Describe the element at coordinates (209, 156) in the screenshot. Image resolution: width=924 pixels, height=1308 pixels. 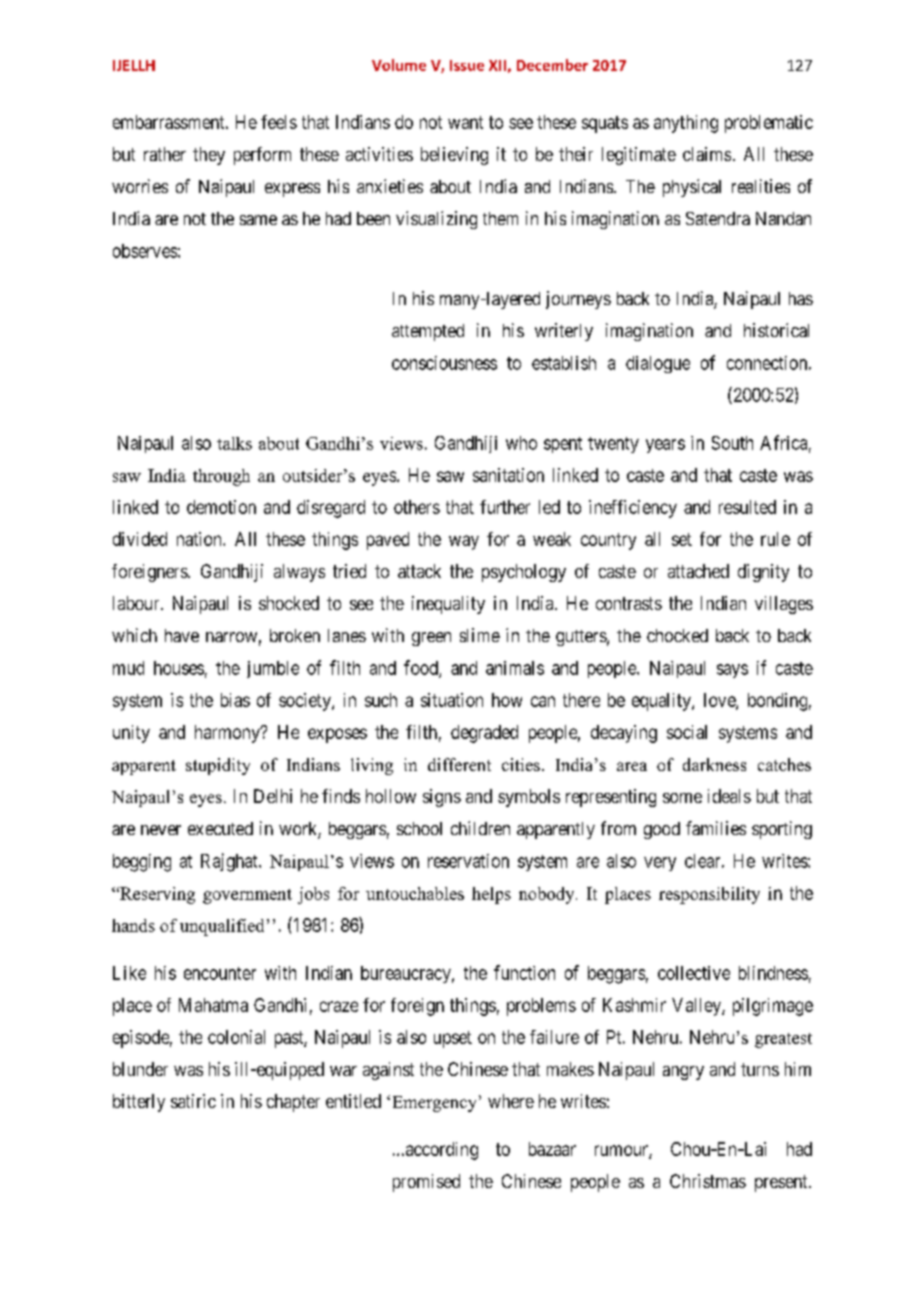
I see `they` at that location.
